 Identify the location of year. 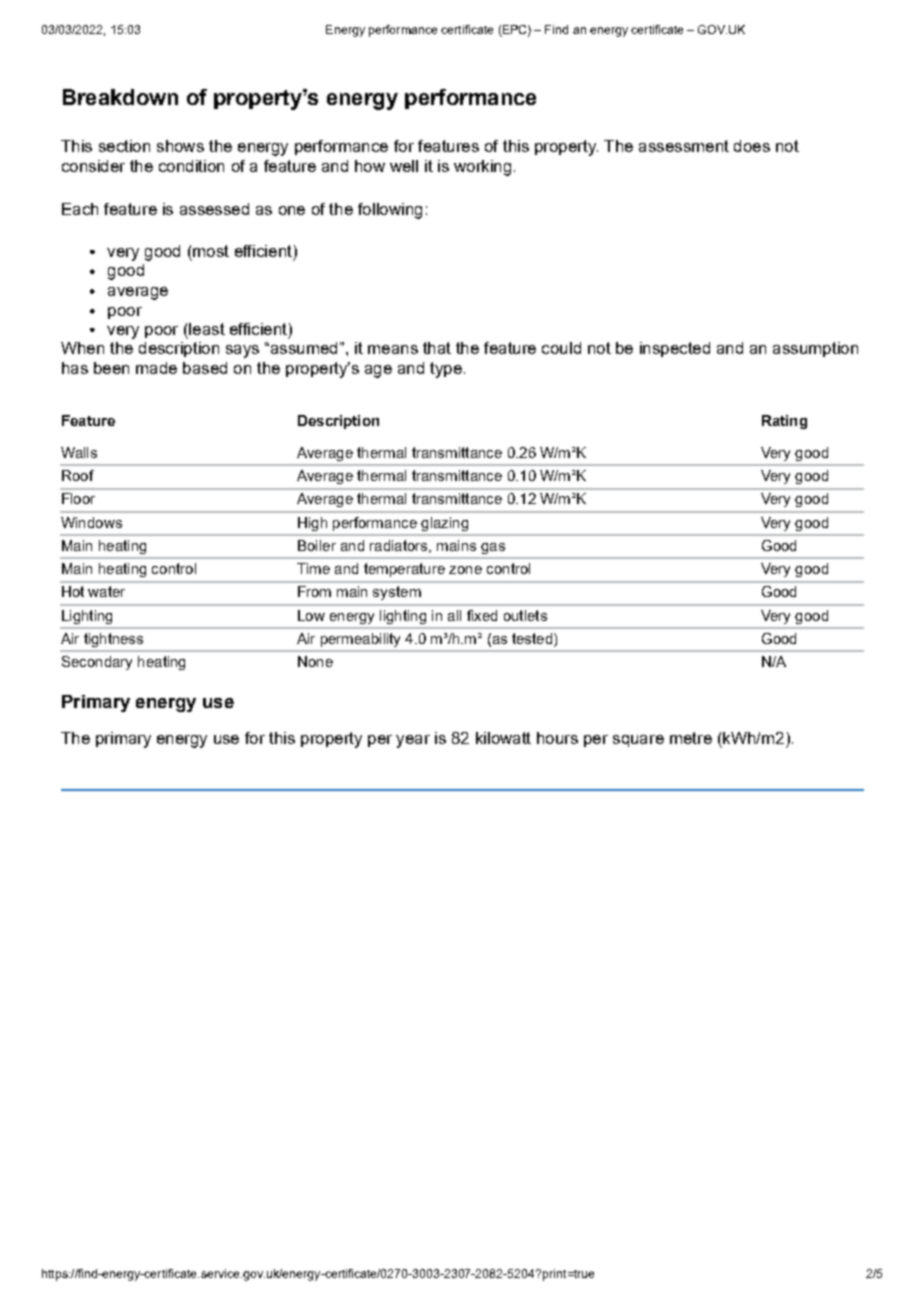
(413, 741).
